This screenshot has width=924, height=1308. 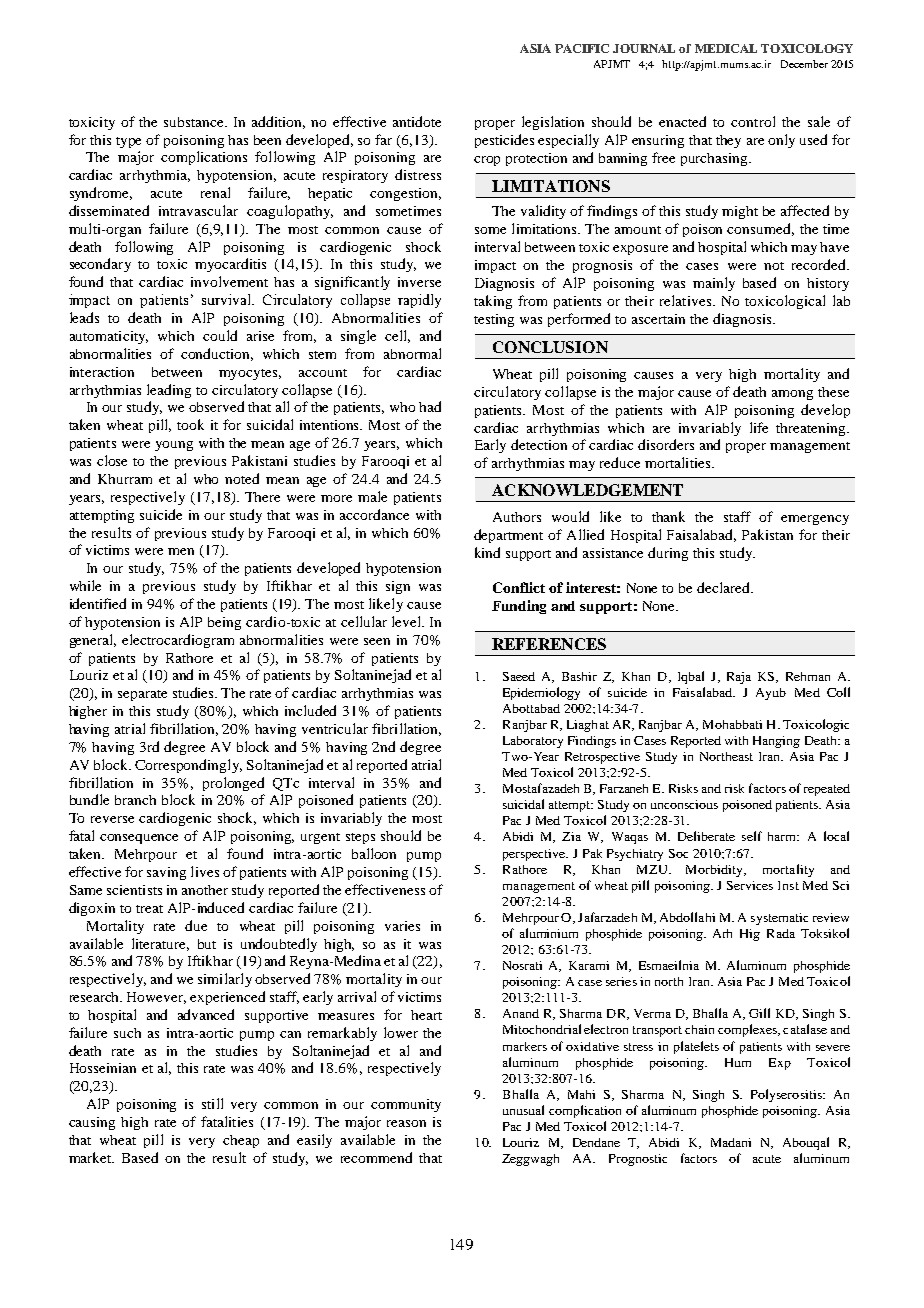 What do you see at coordinates (190, 424) in the screenshot?
I see `took` at bounding box center [190, 424].
